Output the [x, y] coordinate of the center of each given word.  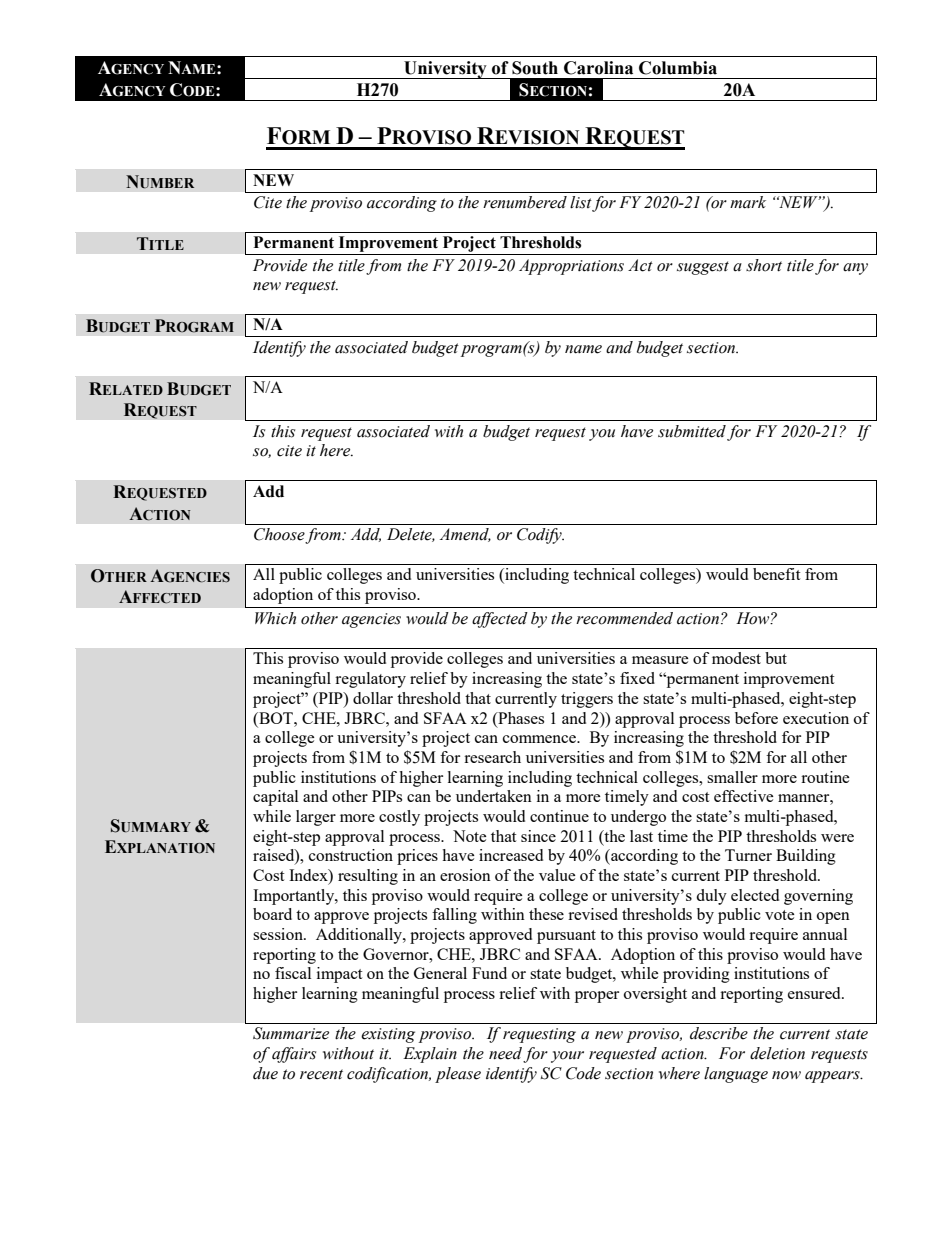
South [535, 68]
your [567, 1057]
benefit [776, 574]
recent [321, 1074]
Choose [280, 535]
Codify [540, 536]
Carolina [598, 68]
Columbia [678, 68]
